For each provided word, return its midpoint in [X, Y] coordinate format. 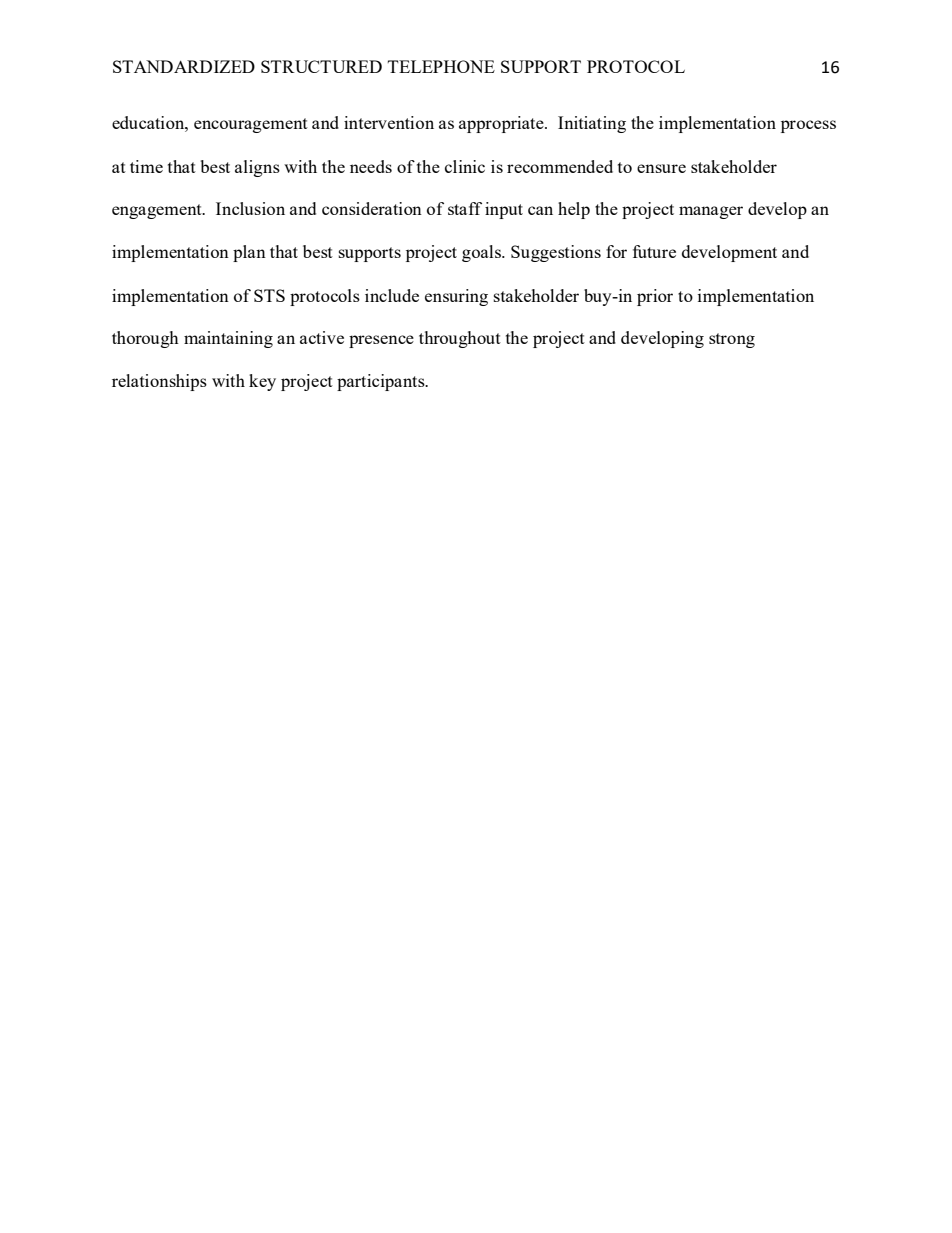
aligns [257, 168]
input [504, 210]
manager [711, 212]
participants [382, 382]
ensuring [456, 297]
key [262, 382]
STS [269, 295]
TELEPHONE [441, 66]
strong [732, 340]
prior [655, 297]
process [808, 126]
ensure [661, 168]
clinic [465, 166]
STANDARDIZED [184, 66]
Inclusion [250, 208]
